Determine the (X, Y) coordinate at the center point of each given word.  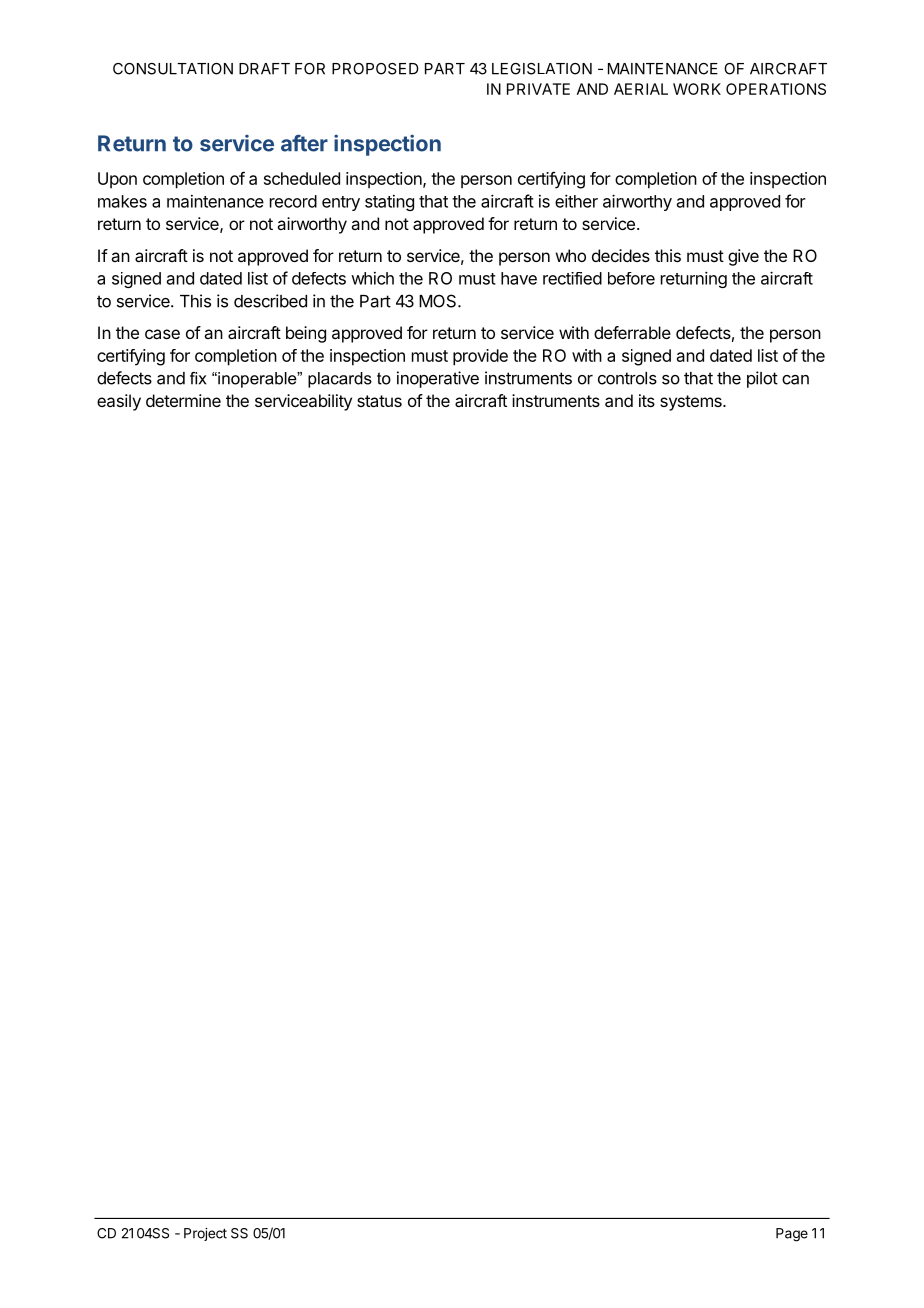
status (379, 401)
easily (119, 402)
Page (792, 1235)
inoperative (438, 379)
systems (692, 403)
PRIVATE (538, 89)
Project (205, 1234)
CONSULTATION (173, 69)
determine (183, 400)
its (647, 400)
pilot (762, 379)
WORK (697, 89)
